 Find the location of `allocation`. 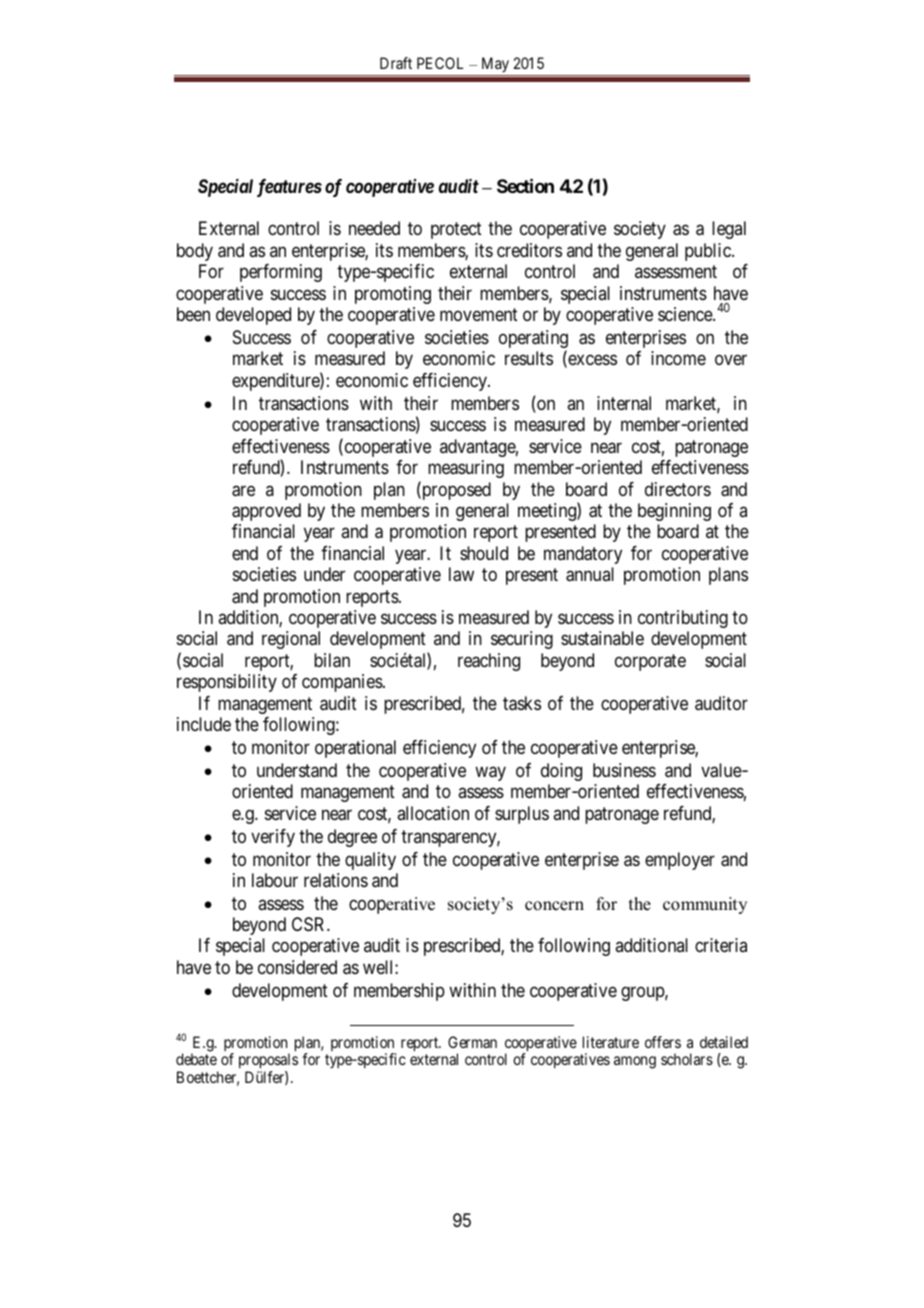

allocation is located at coordinates (433, 813).
